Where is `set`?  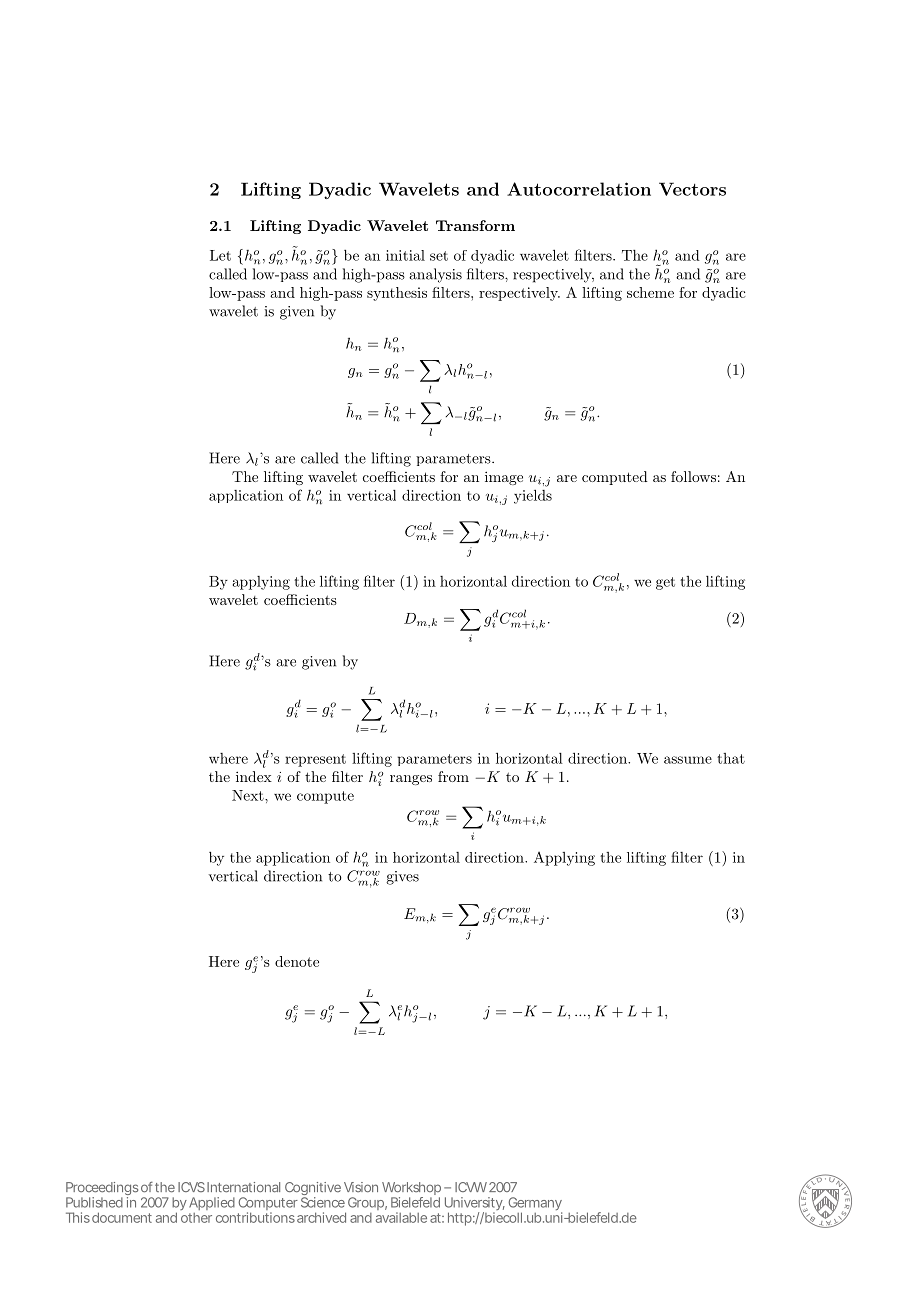
set is located at coordinates (439, 256).
